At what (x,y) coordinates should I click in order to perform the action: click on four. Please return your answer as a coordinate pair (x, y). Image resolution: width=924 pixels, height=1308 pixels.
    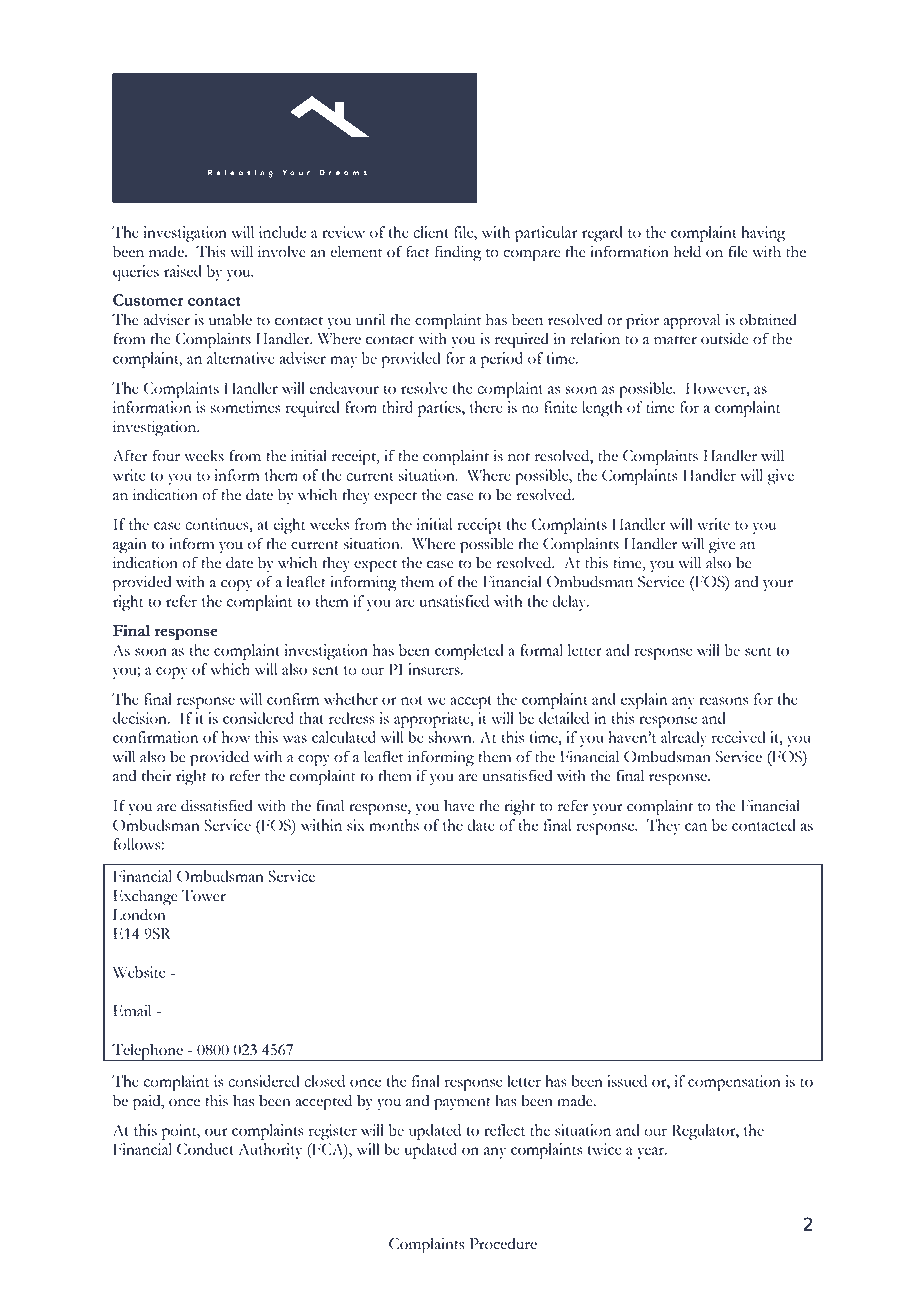
    Looking at the image, I should click on (166, 455).
